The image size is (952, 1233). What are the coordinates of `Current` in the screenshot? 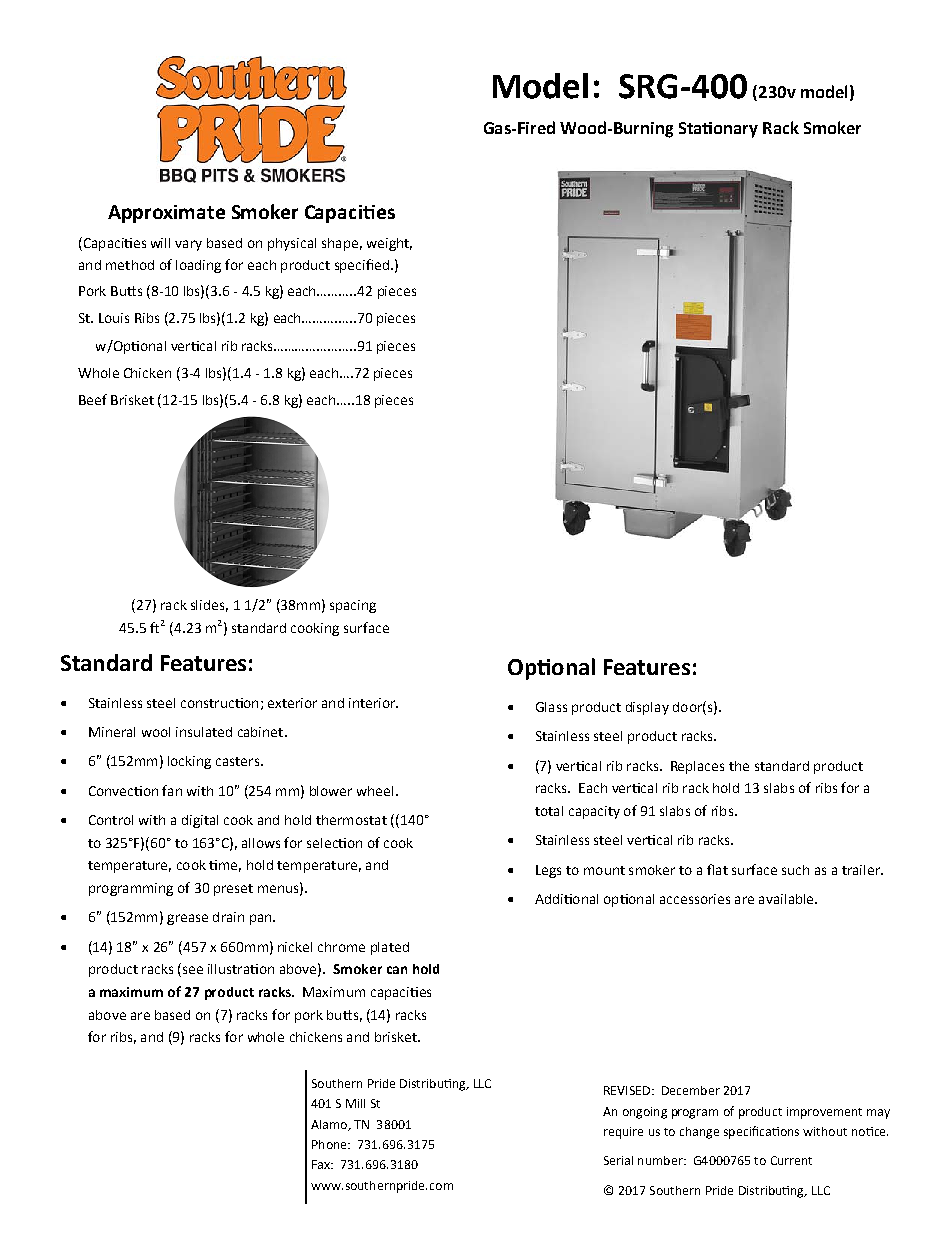 It's located at (791, 1160).
